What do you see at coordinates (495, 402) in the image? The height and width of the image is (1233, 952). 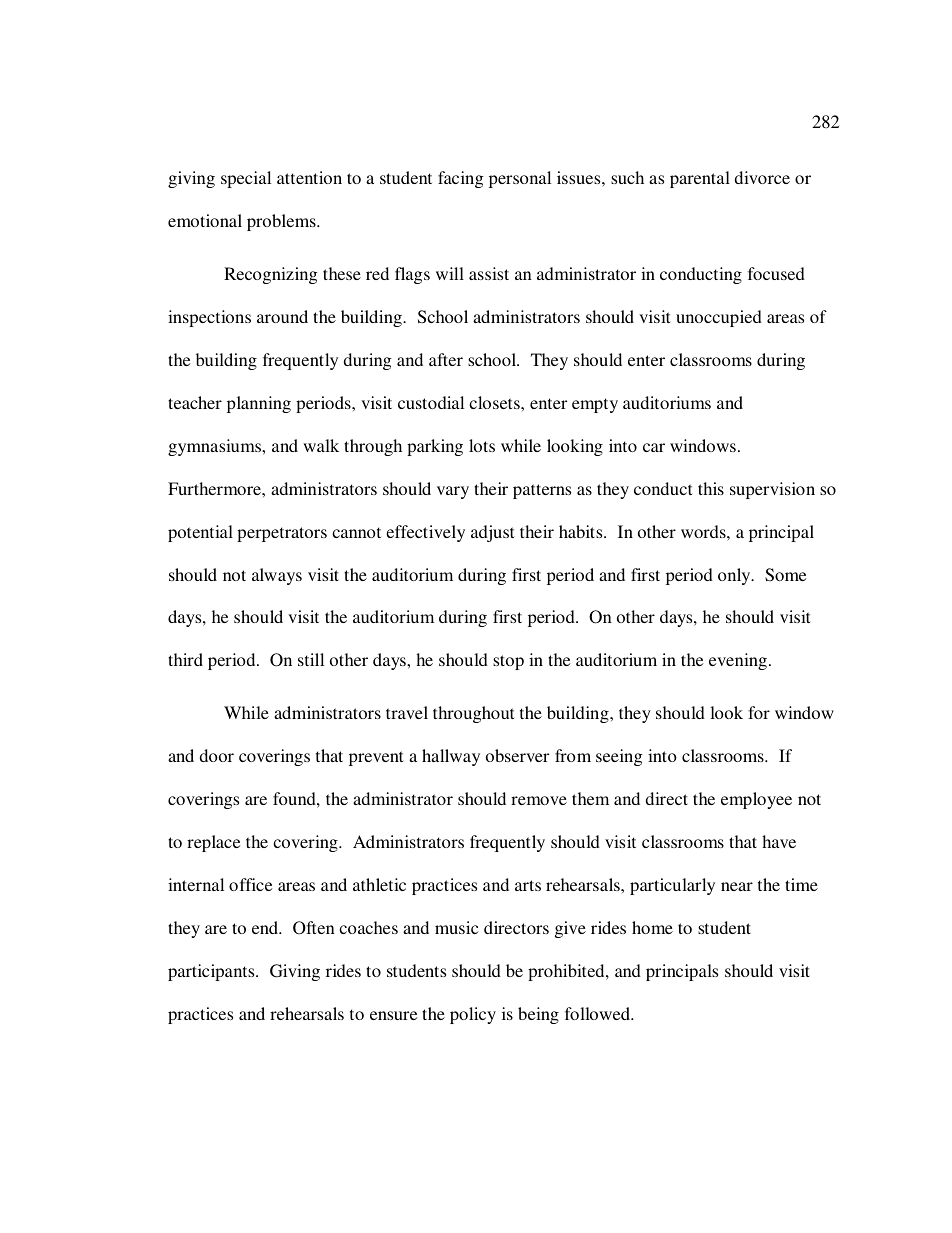 I see `closets` at bounding box center [495, 402].
